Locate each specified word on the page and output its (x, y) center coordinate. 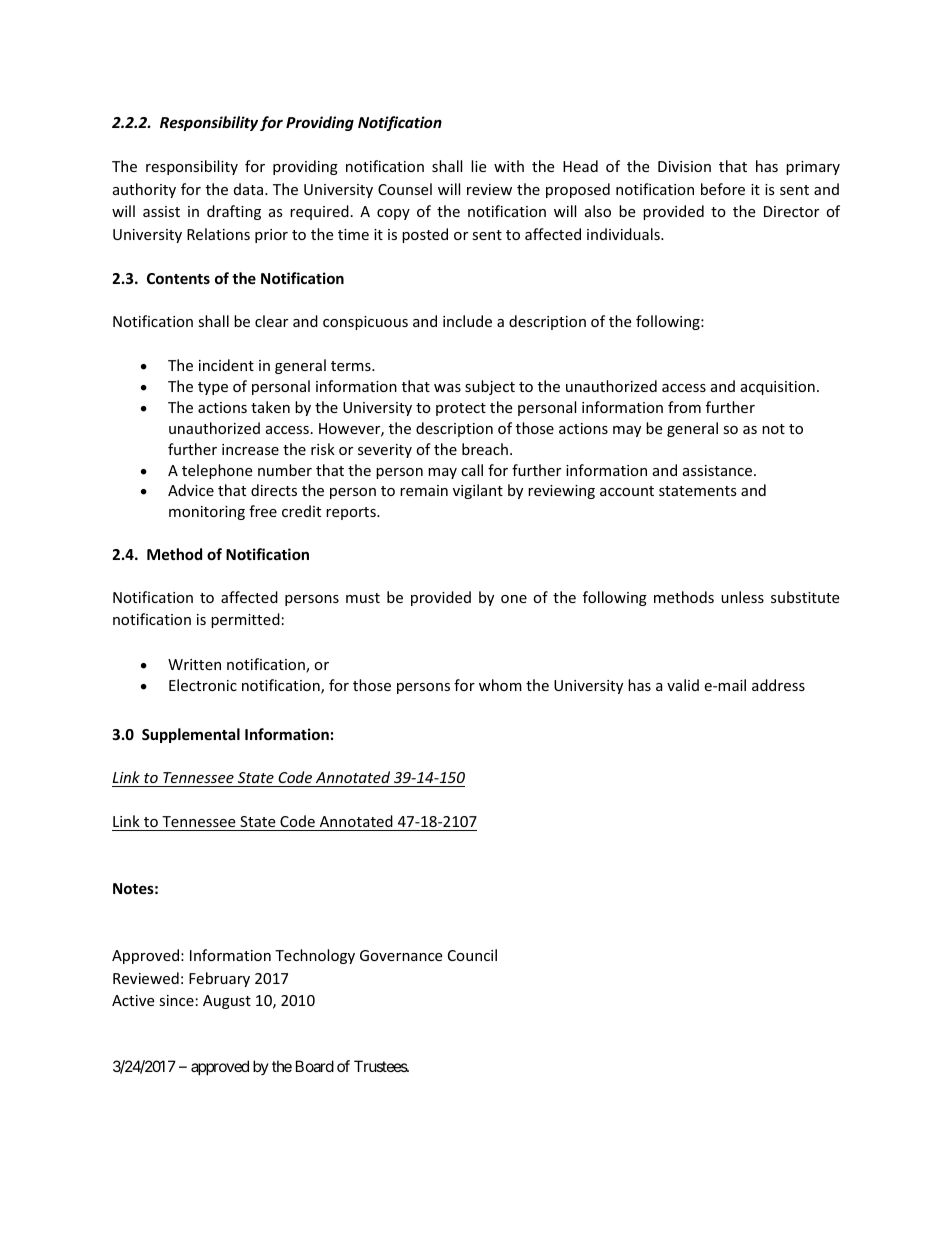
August (227, 1002)
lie (478, 166)
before (723, 189)
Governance (401, 955)
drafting (234, 212)
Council (472, 955)
